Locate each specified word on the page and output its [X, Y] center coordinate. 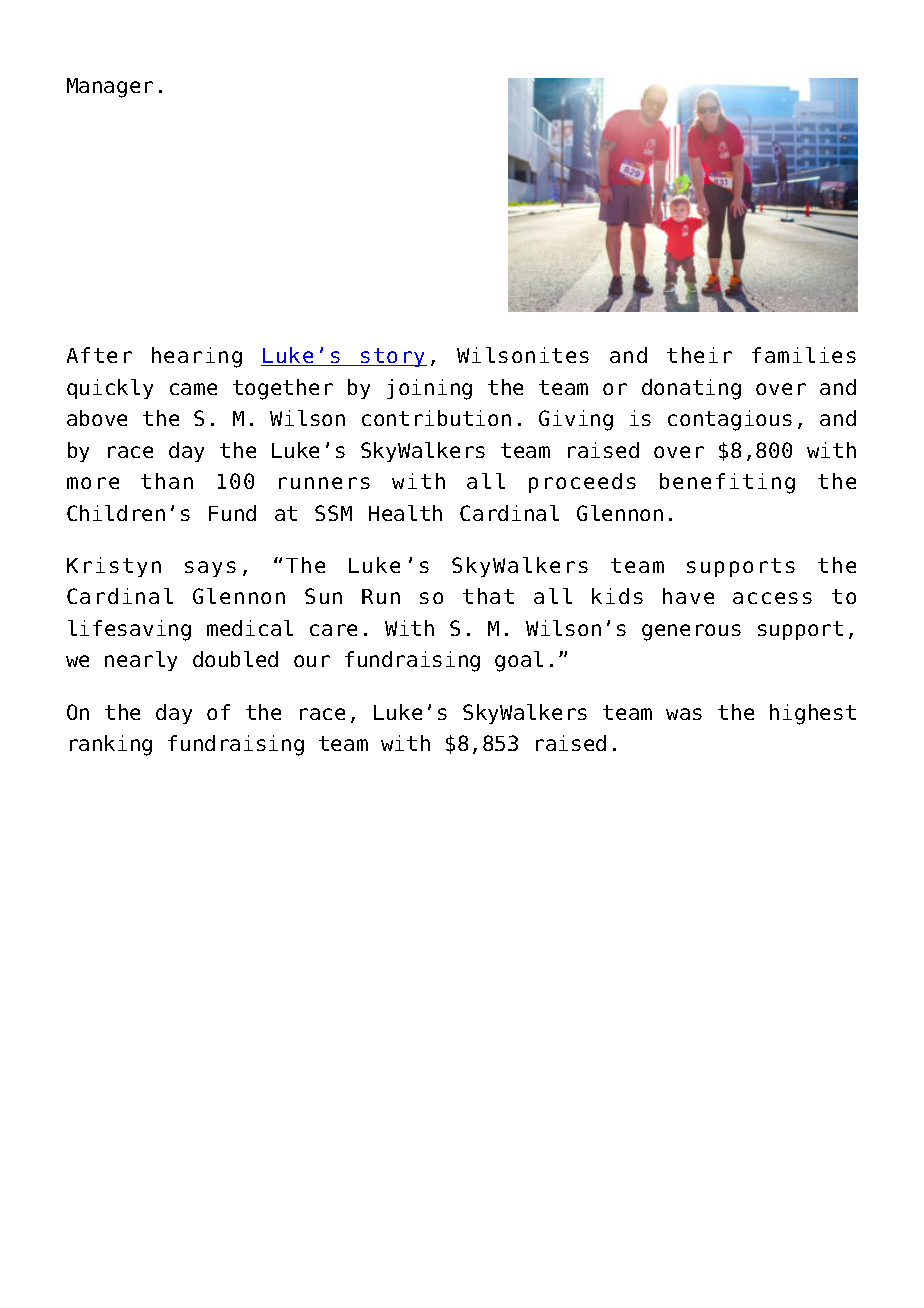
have [688, 596]
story [393, 357]
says [210, 569]
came [193, 389]
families [804, 355]
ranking [111, 745]
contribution [436, 418]
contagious [730, 420]
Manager [110, 88]
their [699, 355]
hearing [197, 357]
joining [429, 389]
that [488, 596]
